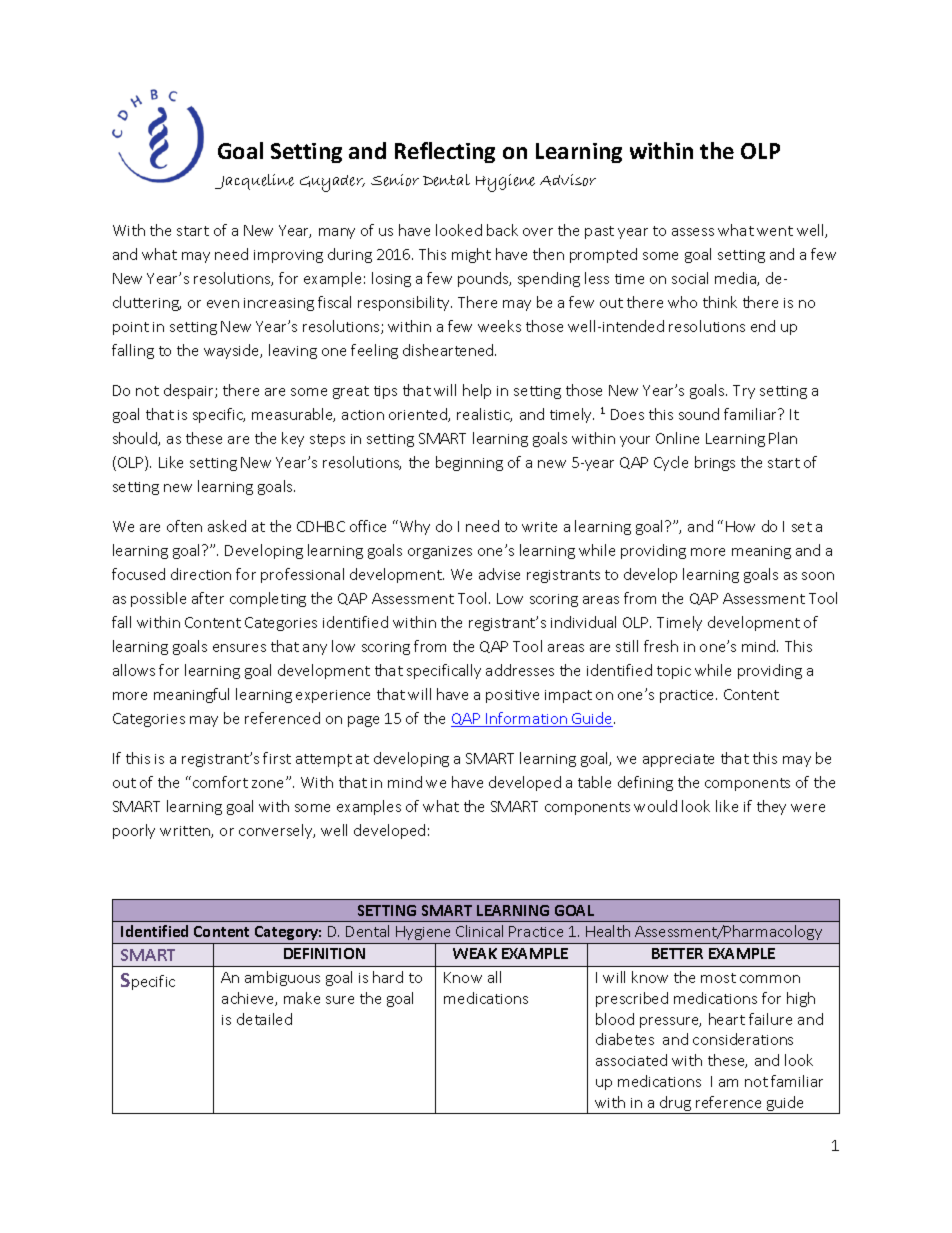  What do you see at coordinates (771, 807) in the screenshot?
I see `they` at bounding box center [771, 807].
